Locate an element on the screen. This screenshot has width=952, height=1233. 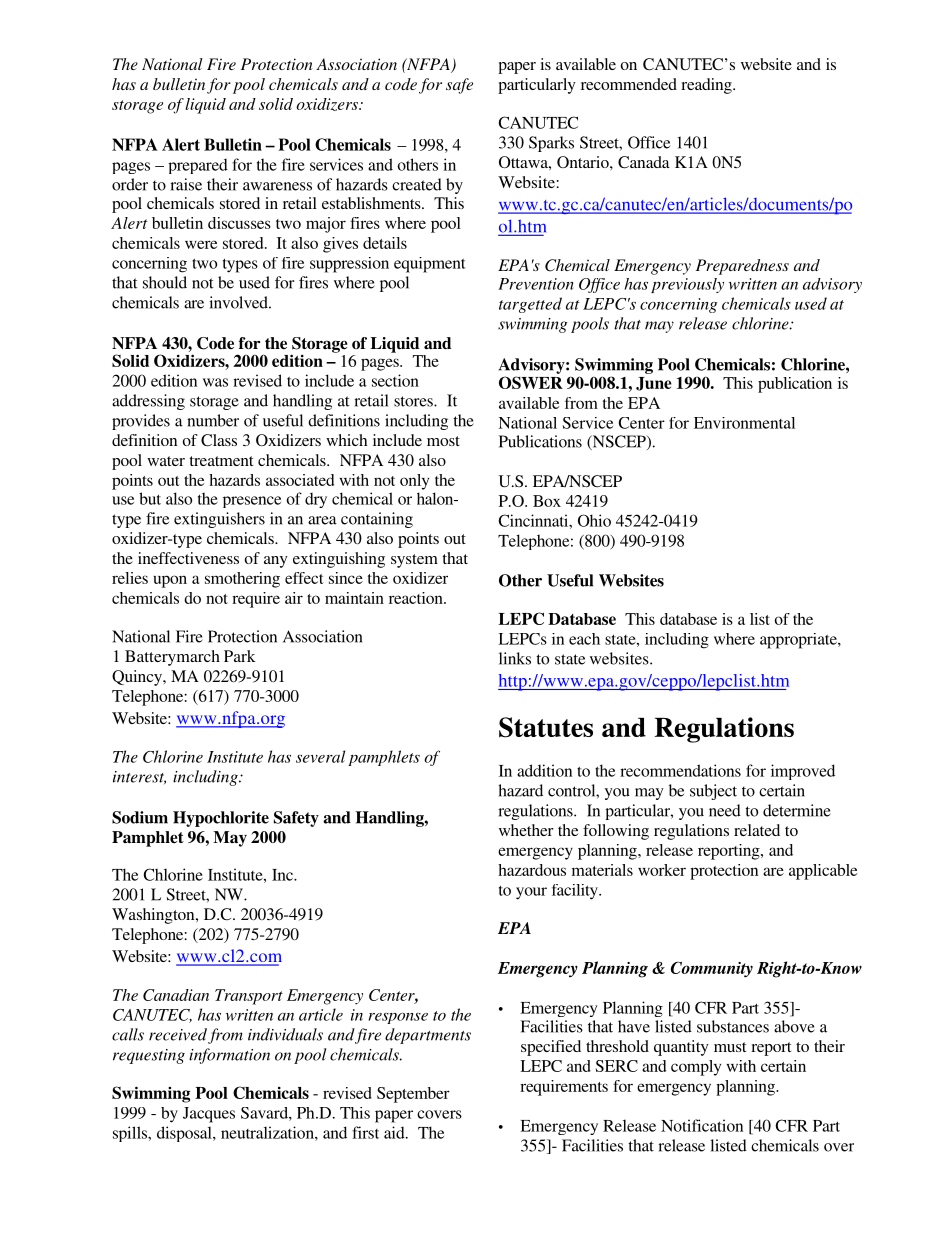
Notification is located at coordinates (702, 1125).
